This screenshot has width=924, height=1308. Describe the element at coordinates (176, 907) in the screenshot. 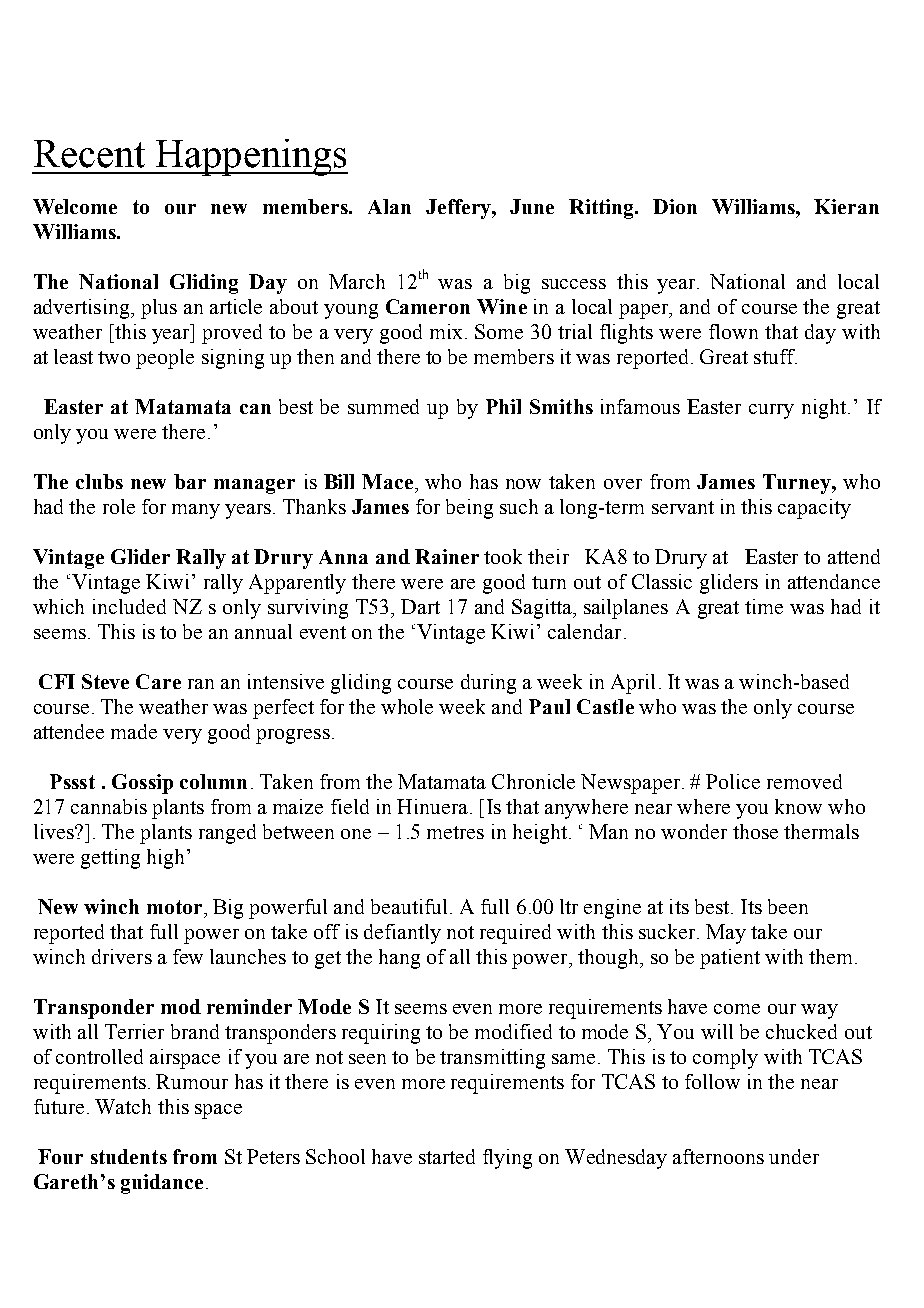

I see `motor` at that location.
